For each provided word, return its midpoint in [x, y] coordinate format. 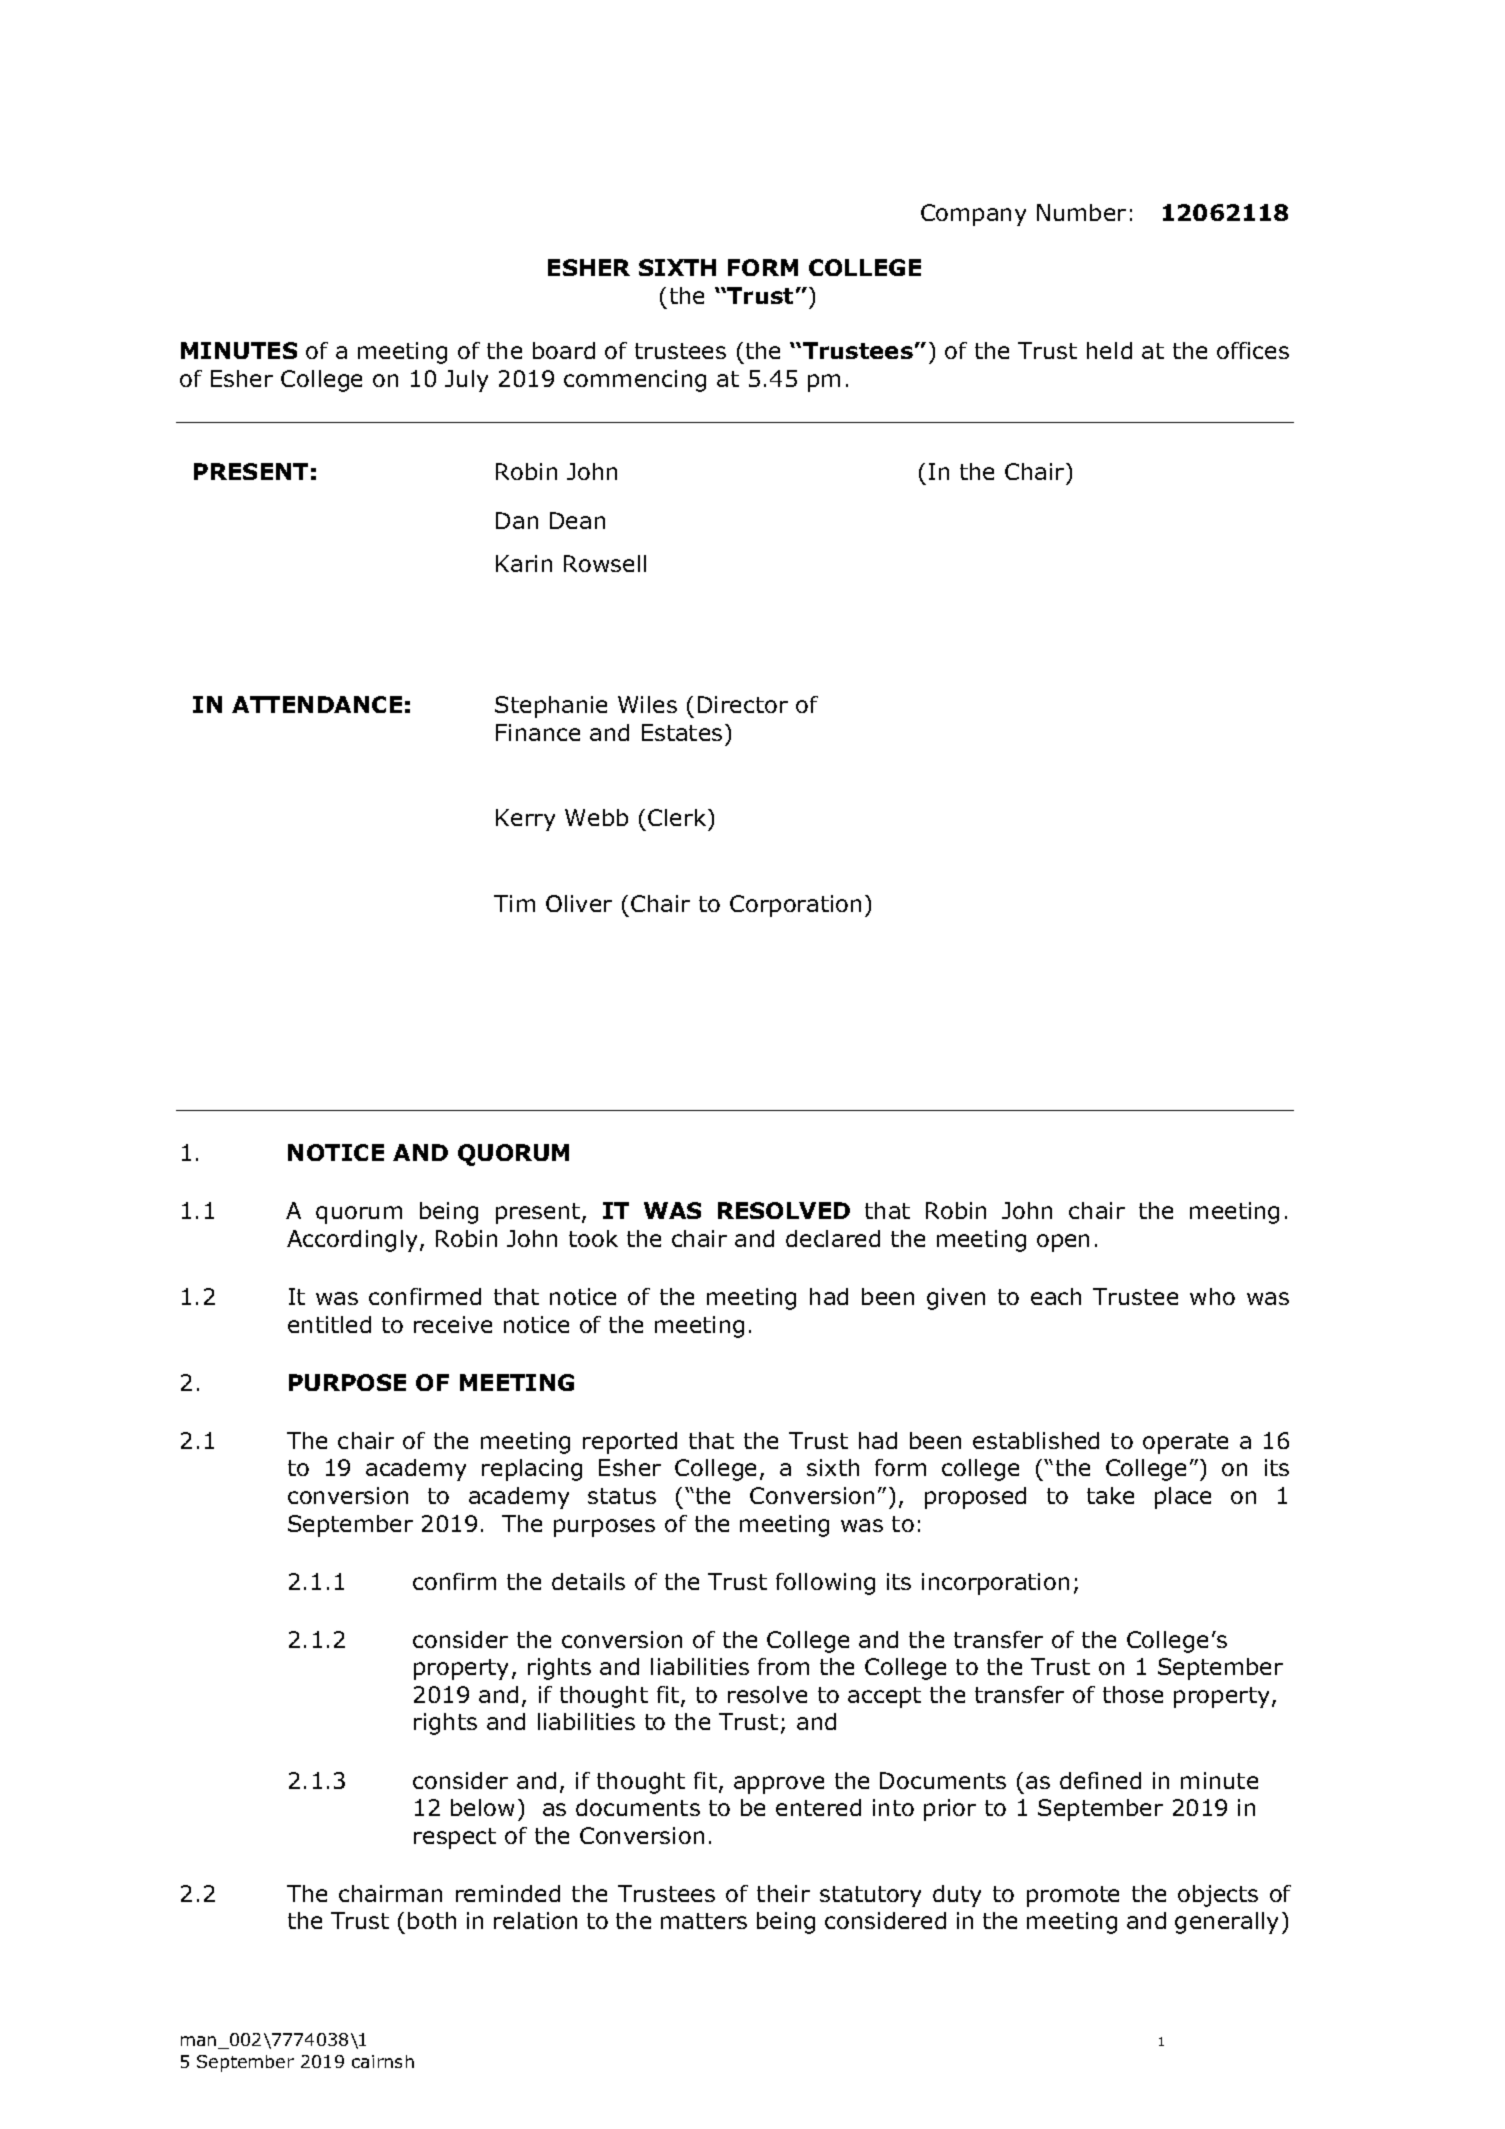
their [783, 1893]
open [1063, 1243]
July [466, 381]
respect [455, 1838]
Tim [514, 903]
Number [1081, 212]
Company [973, 215]
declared [833, 1238]
